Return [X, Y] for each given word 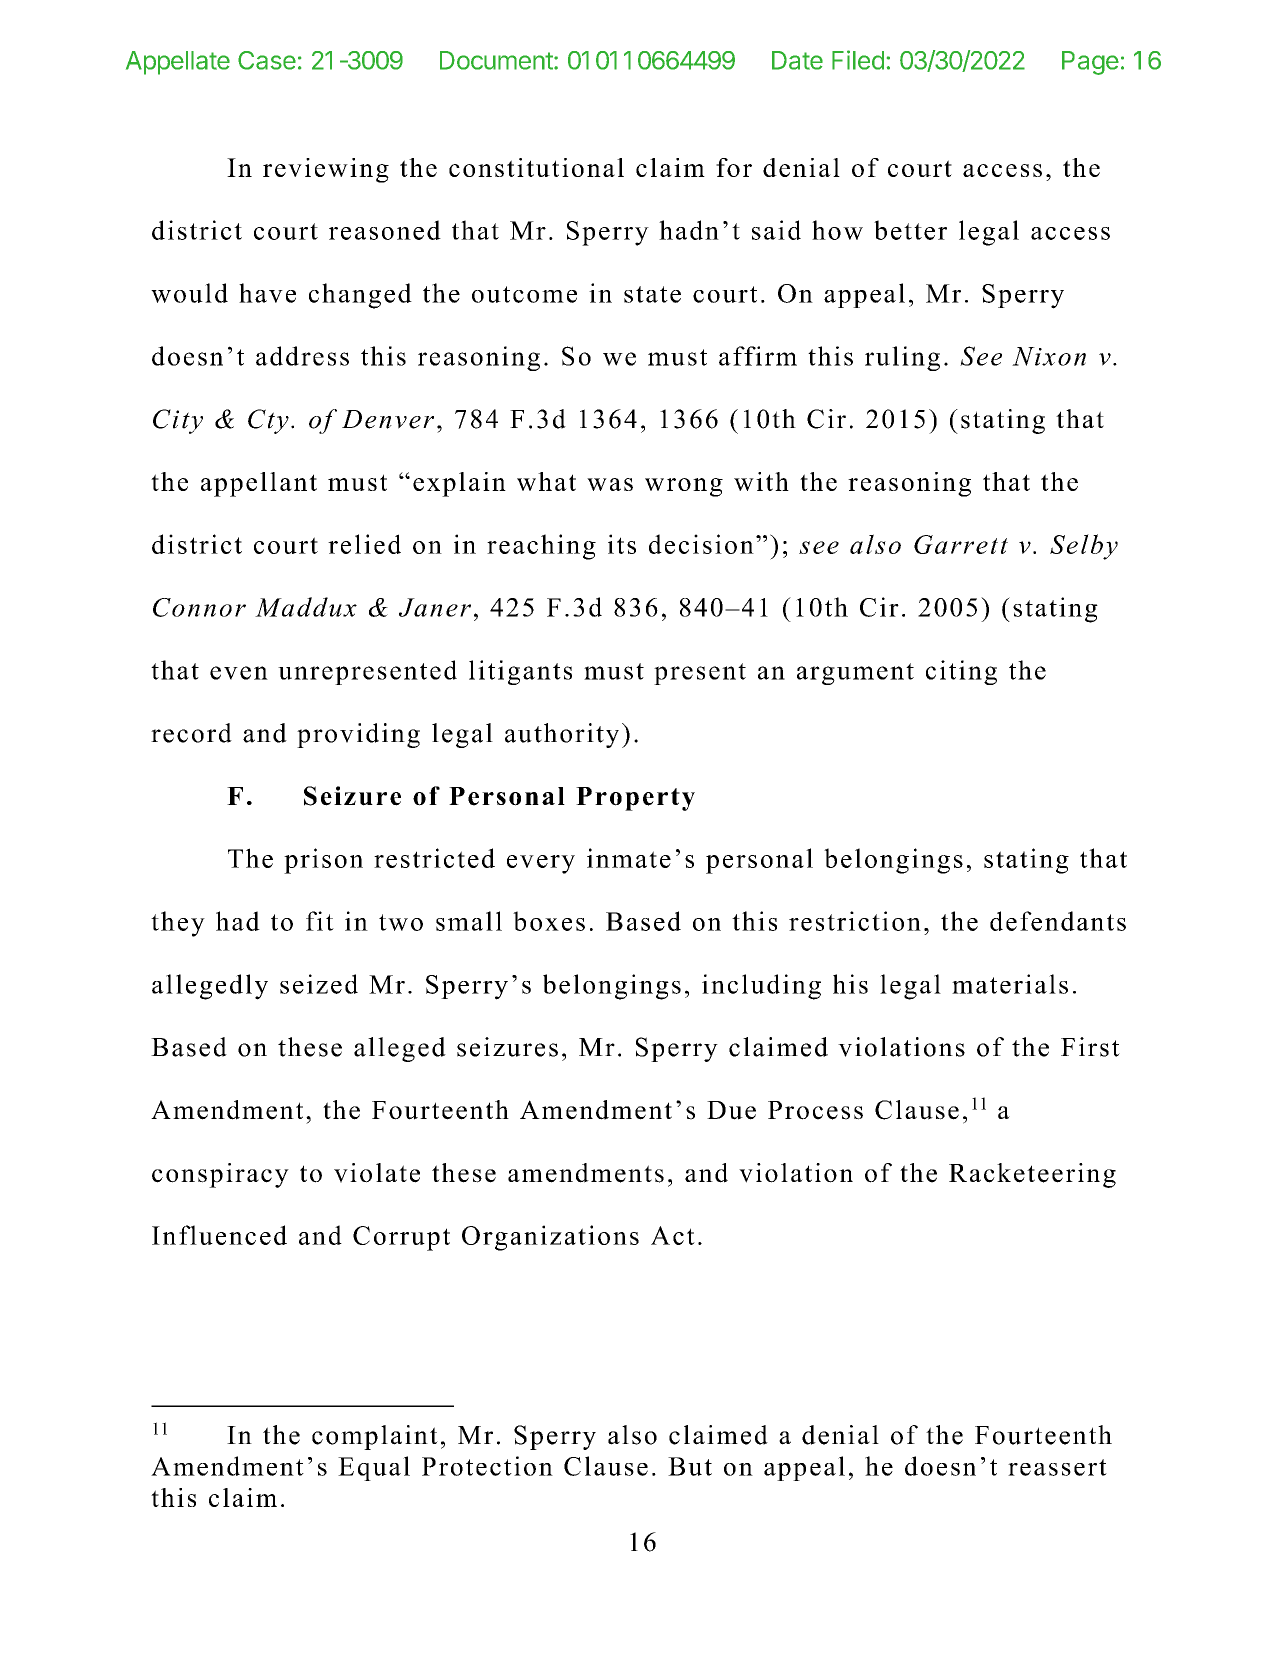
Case [267, 60]
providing [358, 735]
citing [961, 672]
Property [635, 799]
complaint [375, 1437]
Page [1090, 63]
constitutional [536, 167]
